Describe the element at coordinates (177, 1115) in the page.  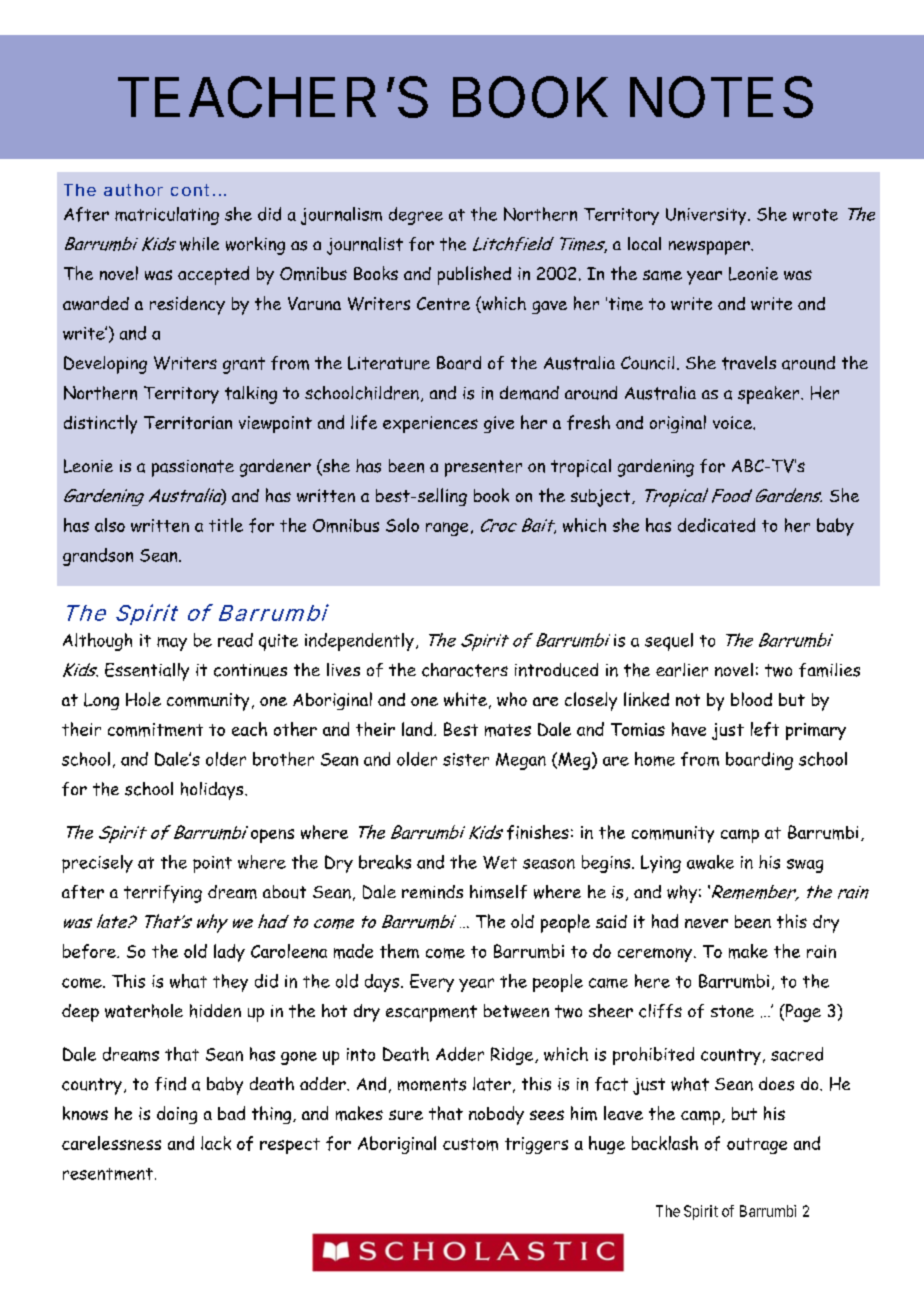
I see `doing` at that location.
